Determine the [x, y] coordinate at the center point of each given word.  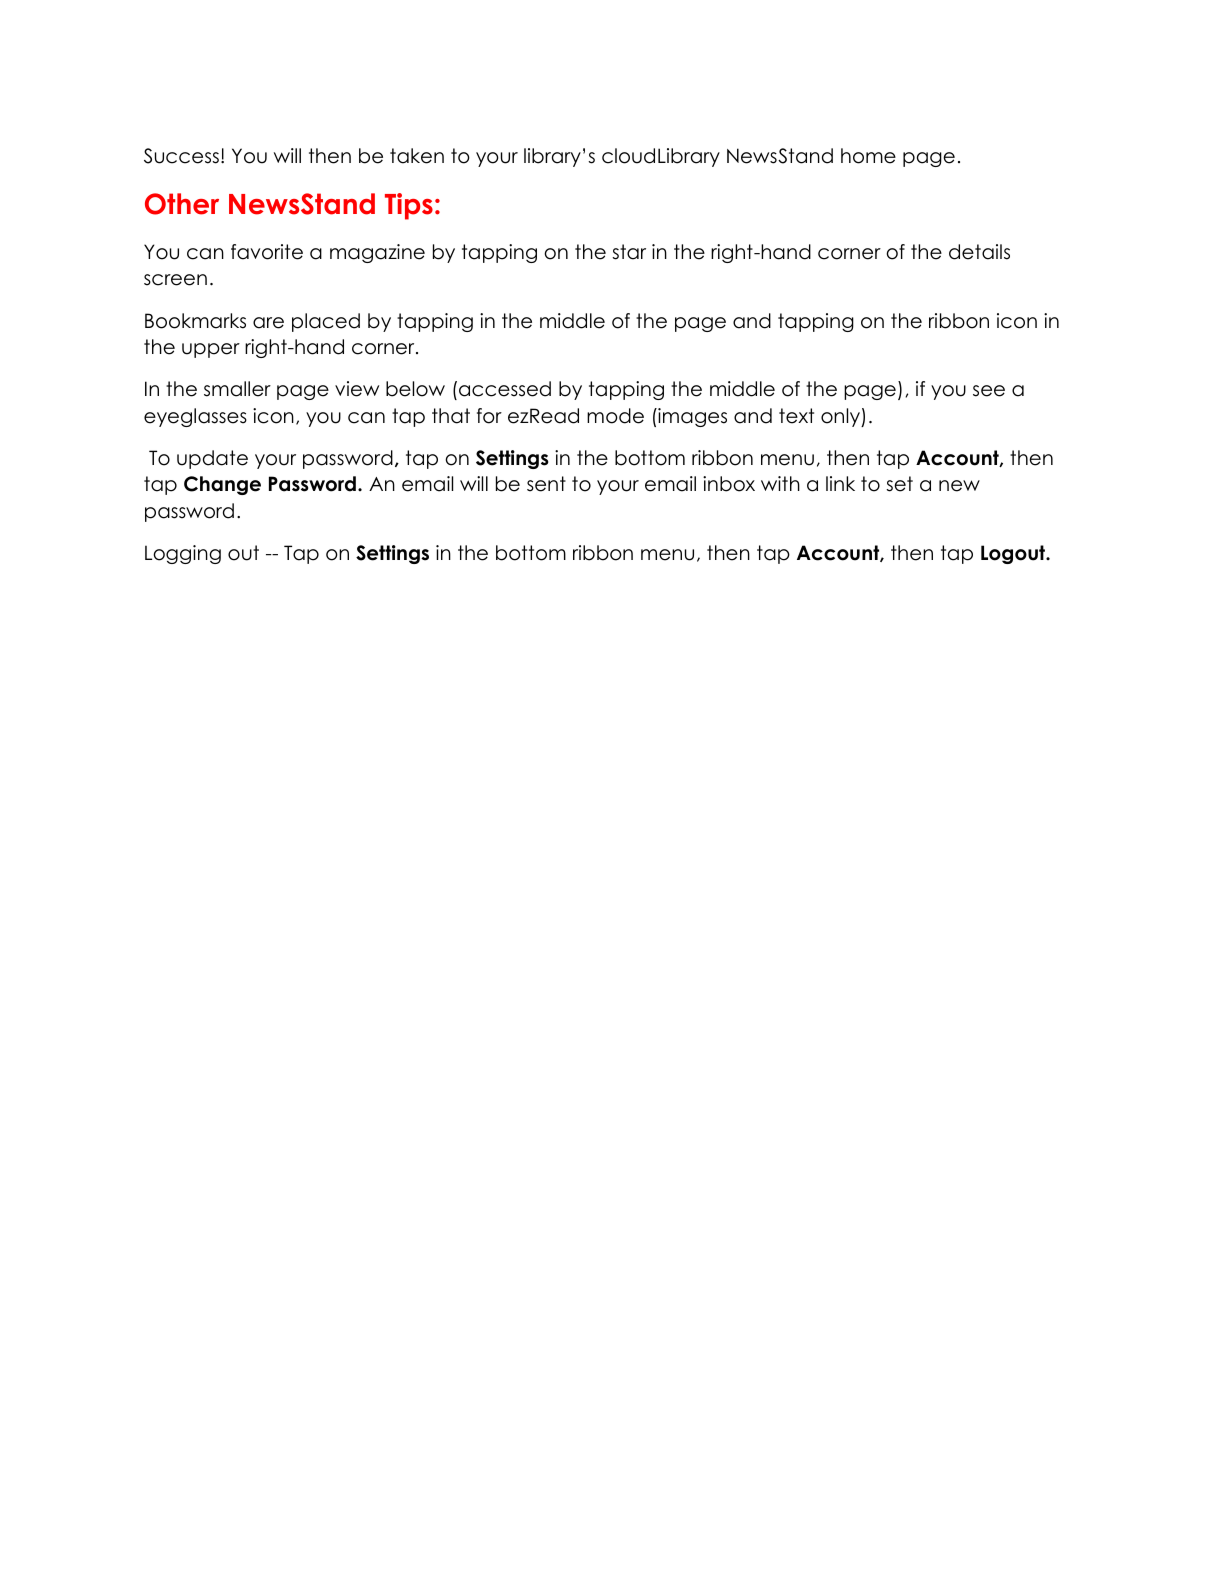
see [989, 391]
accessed [505, 389]
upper [211, 350]
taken [417, 156]
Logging [183, 554]
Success [181, 156]
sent [546, 484]
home [868, 156]
